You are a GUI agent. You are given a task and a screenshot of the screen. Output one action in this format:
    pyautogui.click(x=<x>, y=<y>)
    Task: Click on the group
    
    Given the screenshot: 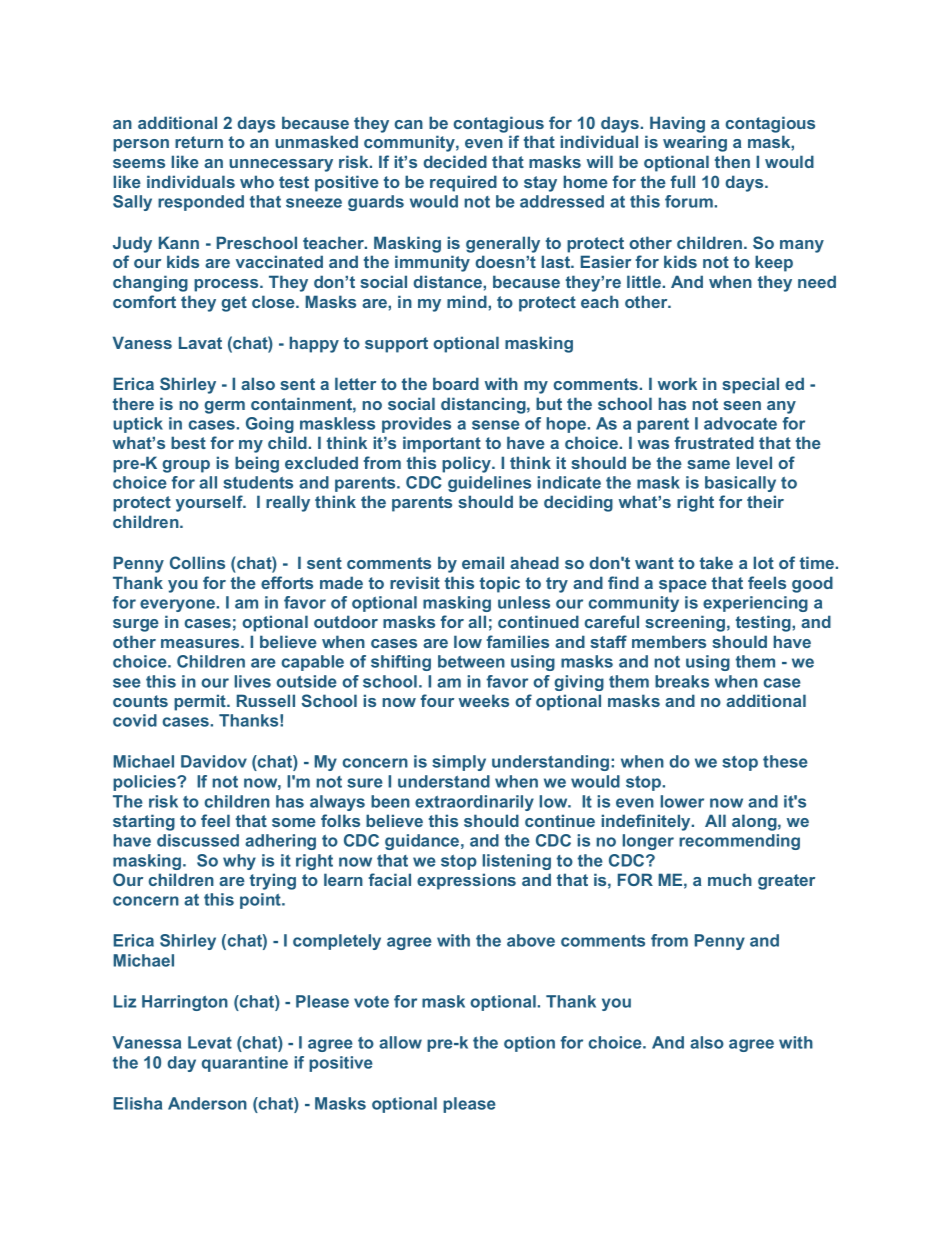 What is the action you would take?
    pyautogui.click(x=186, y=466)
